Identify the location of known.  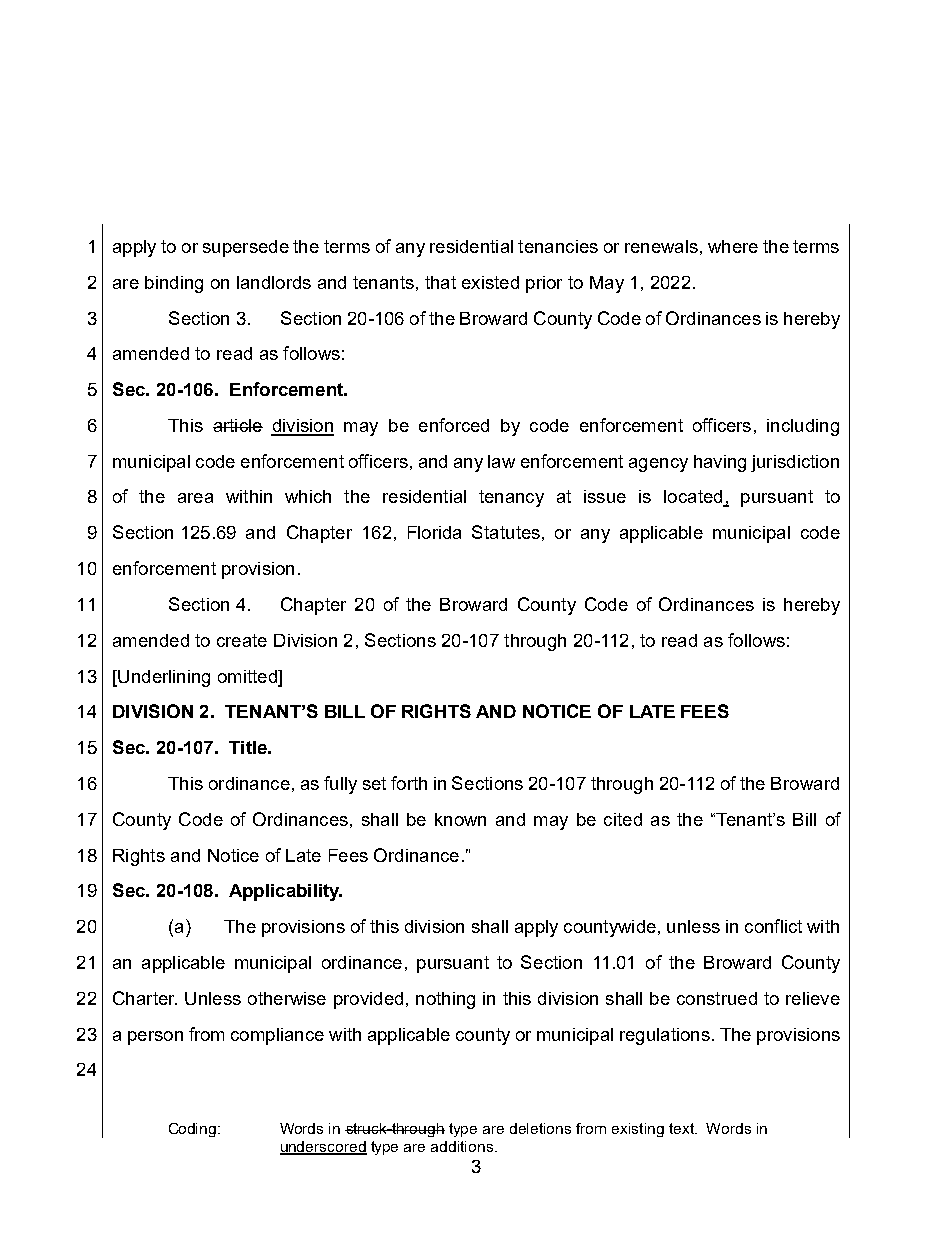
(460, 819).
